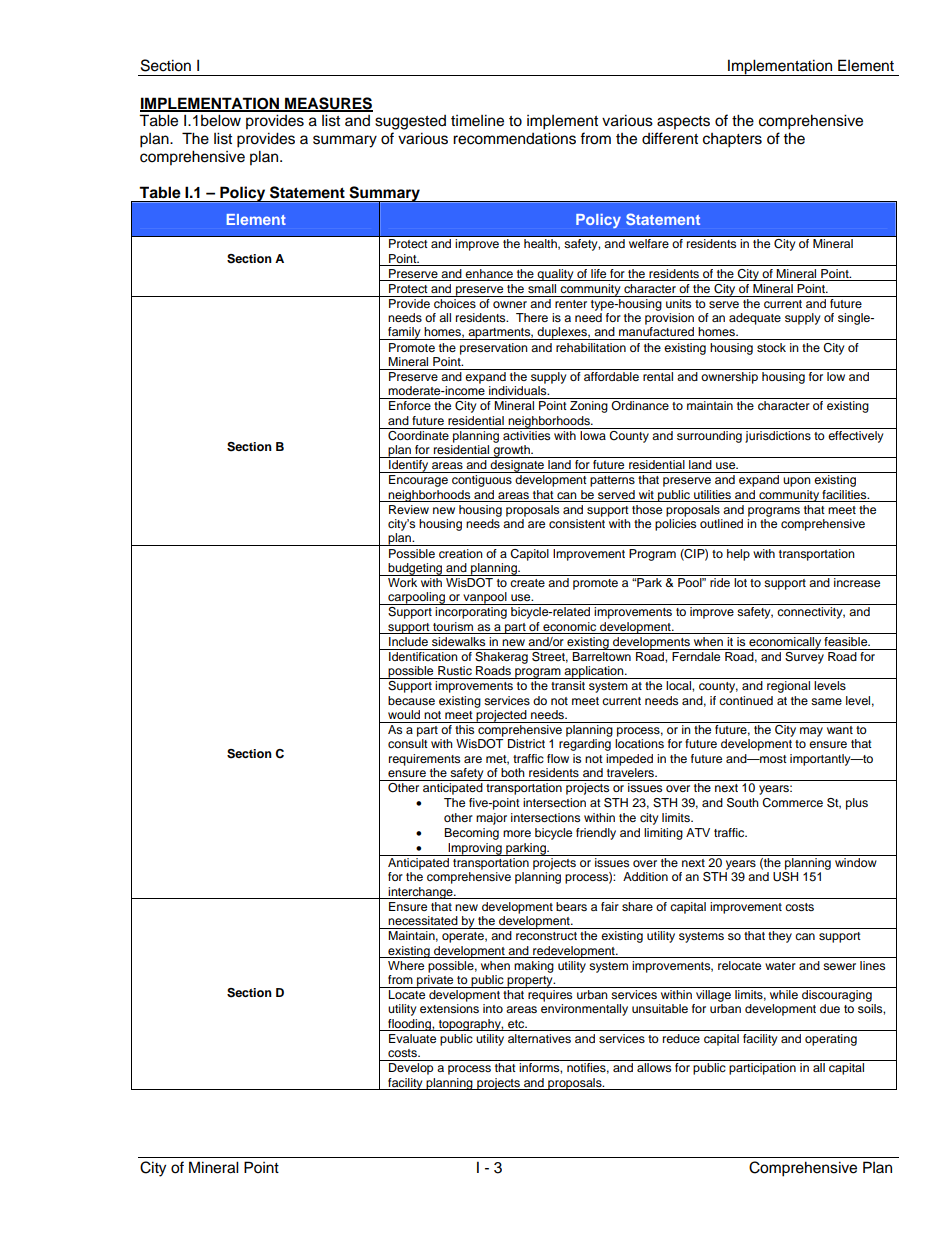 This page has height=1233, width=952. Describe the element at coordinates (732, 140) in the page. I see `chapters` at that location.
